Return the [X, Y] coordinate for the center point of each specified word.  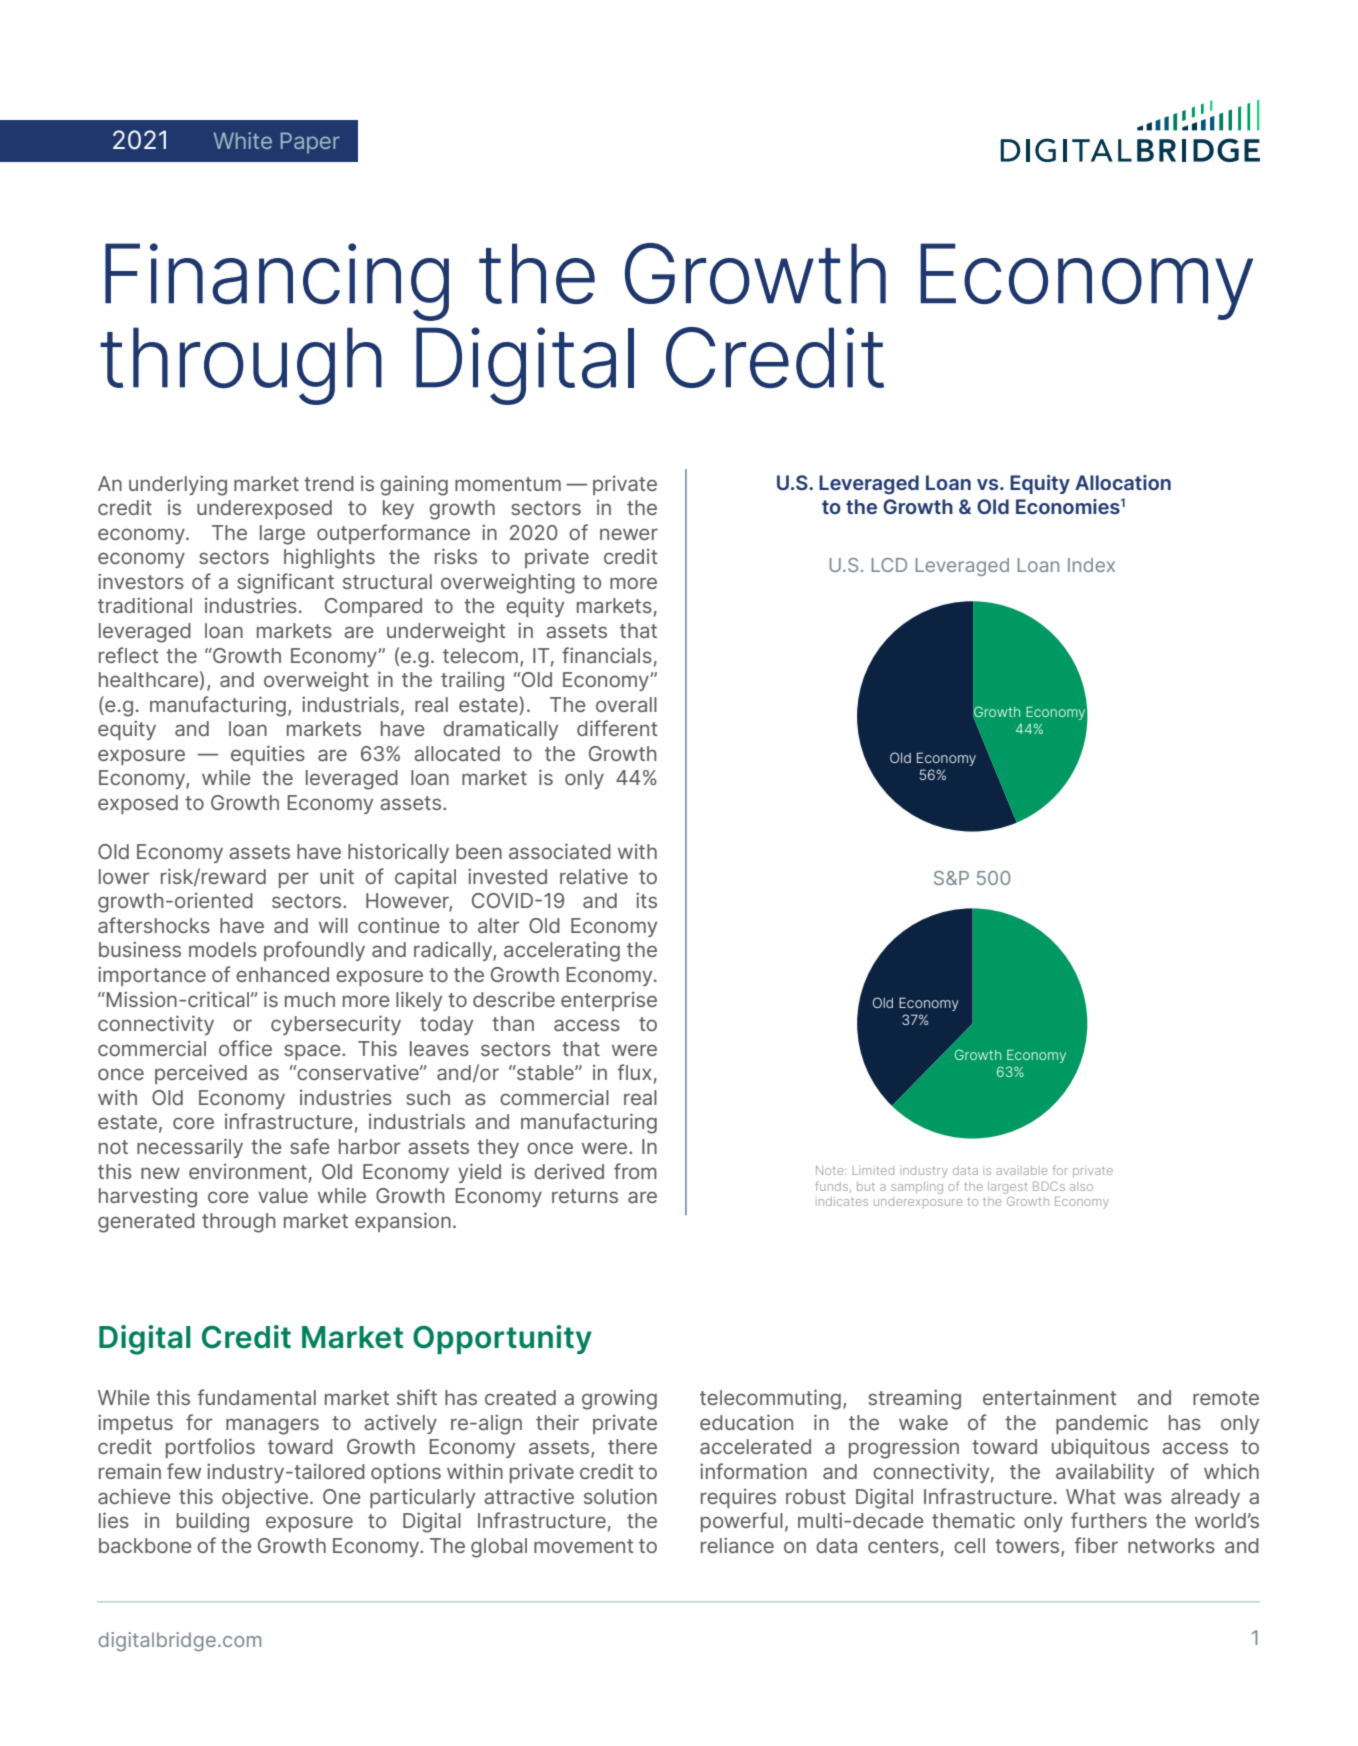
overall [626, 704]
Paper [310, 143]
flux [634, 1072]
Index [1091, 565]
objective [266, 1498]
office [245, 1048]
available [1021, 1170]
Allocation [1123, 482]
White [243, 140]
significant [285, 583]
